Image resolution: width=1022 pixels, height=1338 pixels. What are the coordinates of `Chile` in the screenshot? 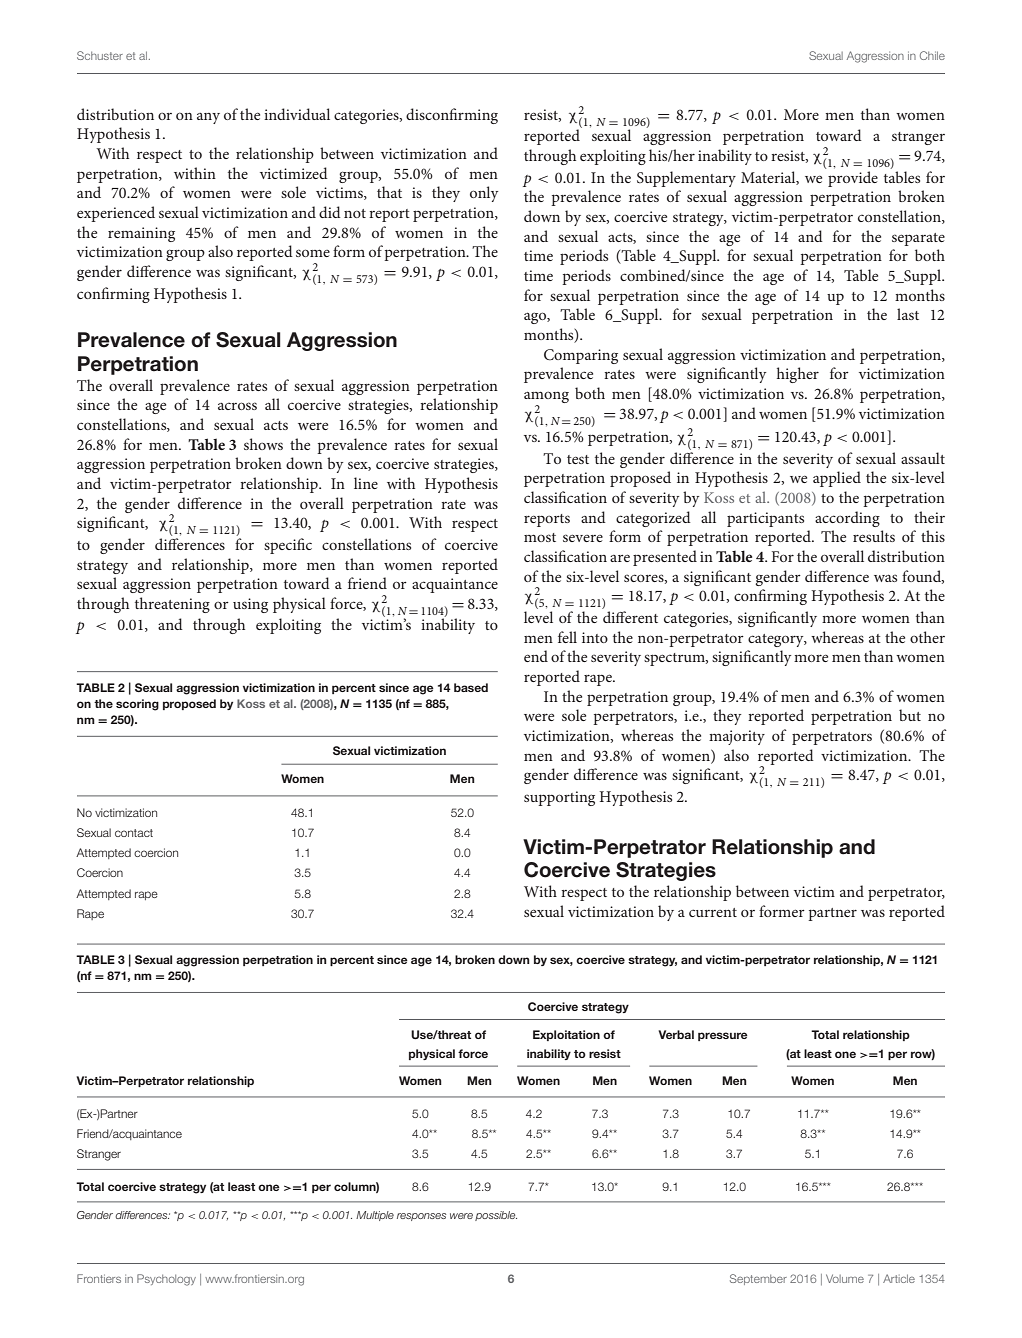 It's located at (932, 55).
